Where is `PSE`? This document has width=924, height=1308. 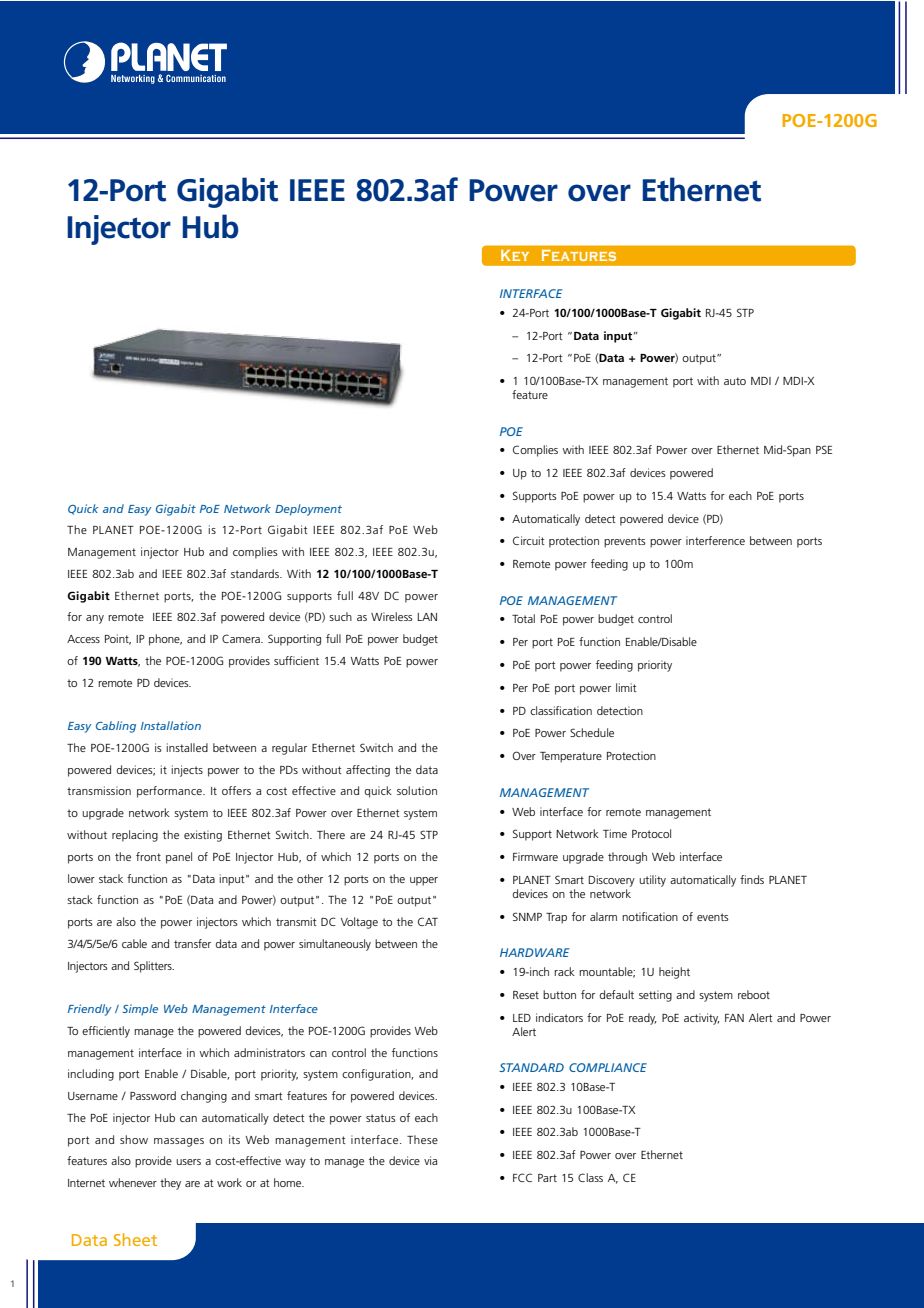 PSE is located at coordinates (824, 449).
